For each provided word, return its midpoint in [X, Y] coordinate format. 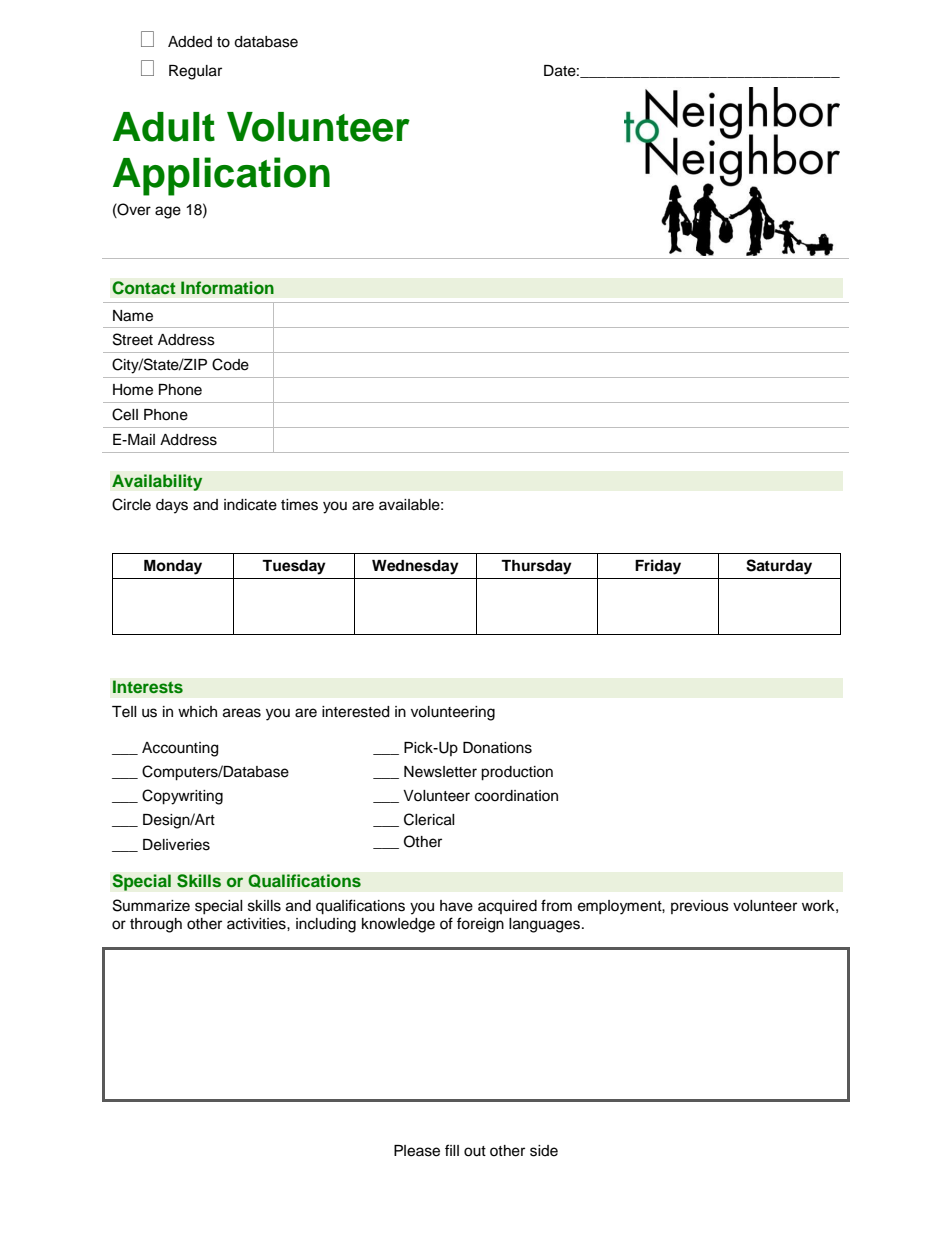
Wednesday [415, 567]
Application [221, 176]
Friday [658, 567]
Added [190, 42]
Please [417, 1151]
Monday [173, 567]
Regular [195, 72]
